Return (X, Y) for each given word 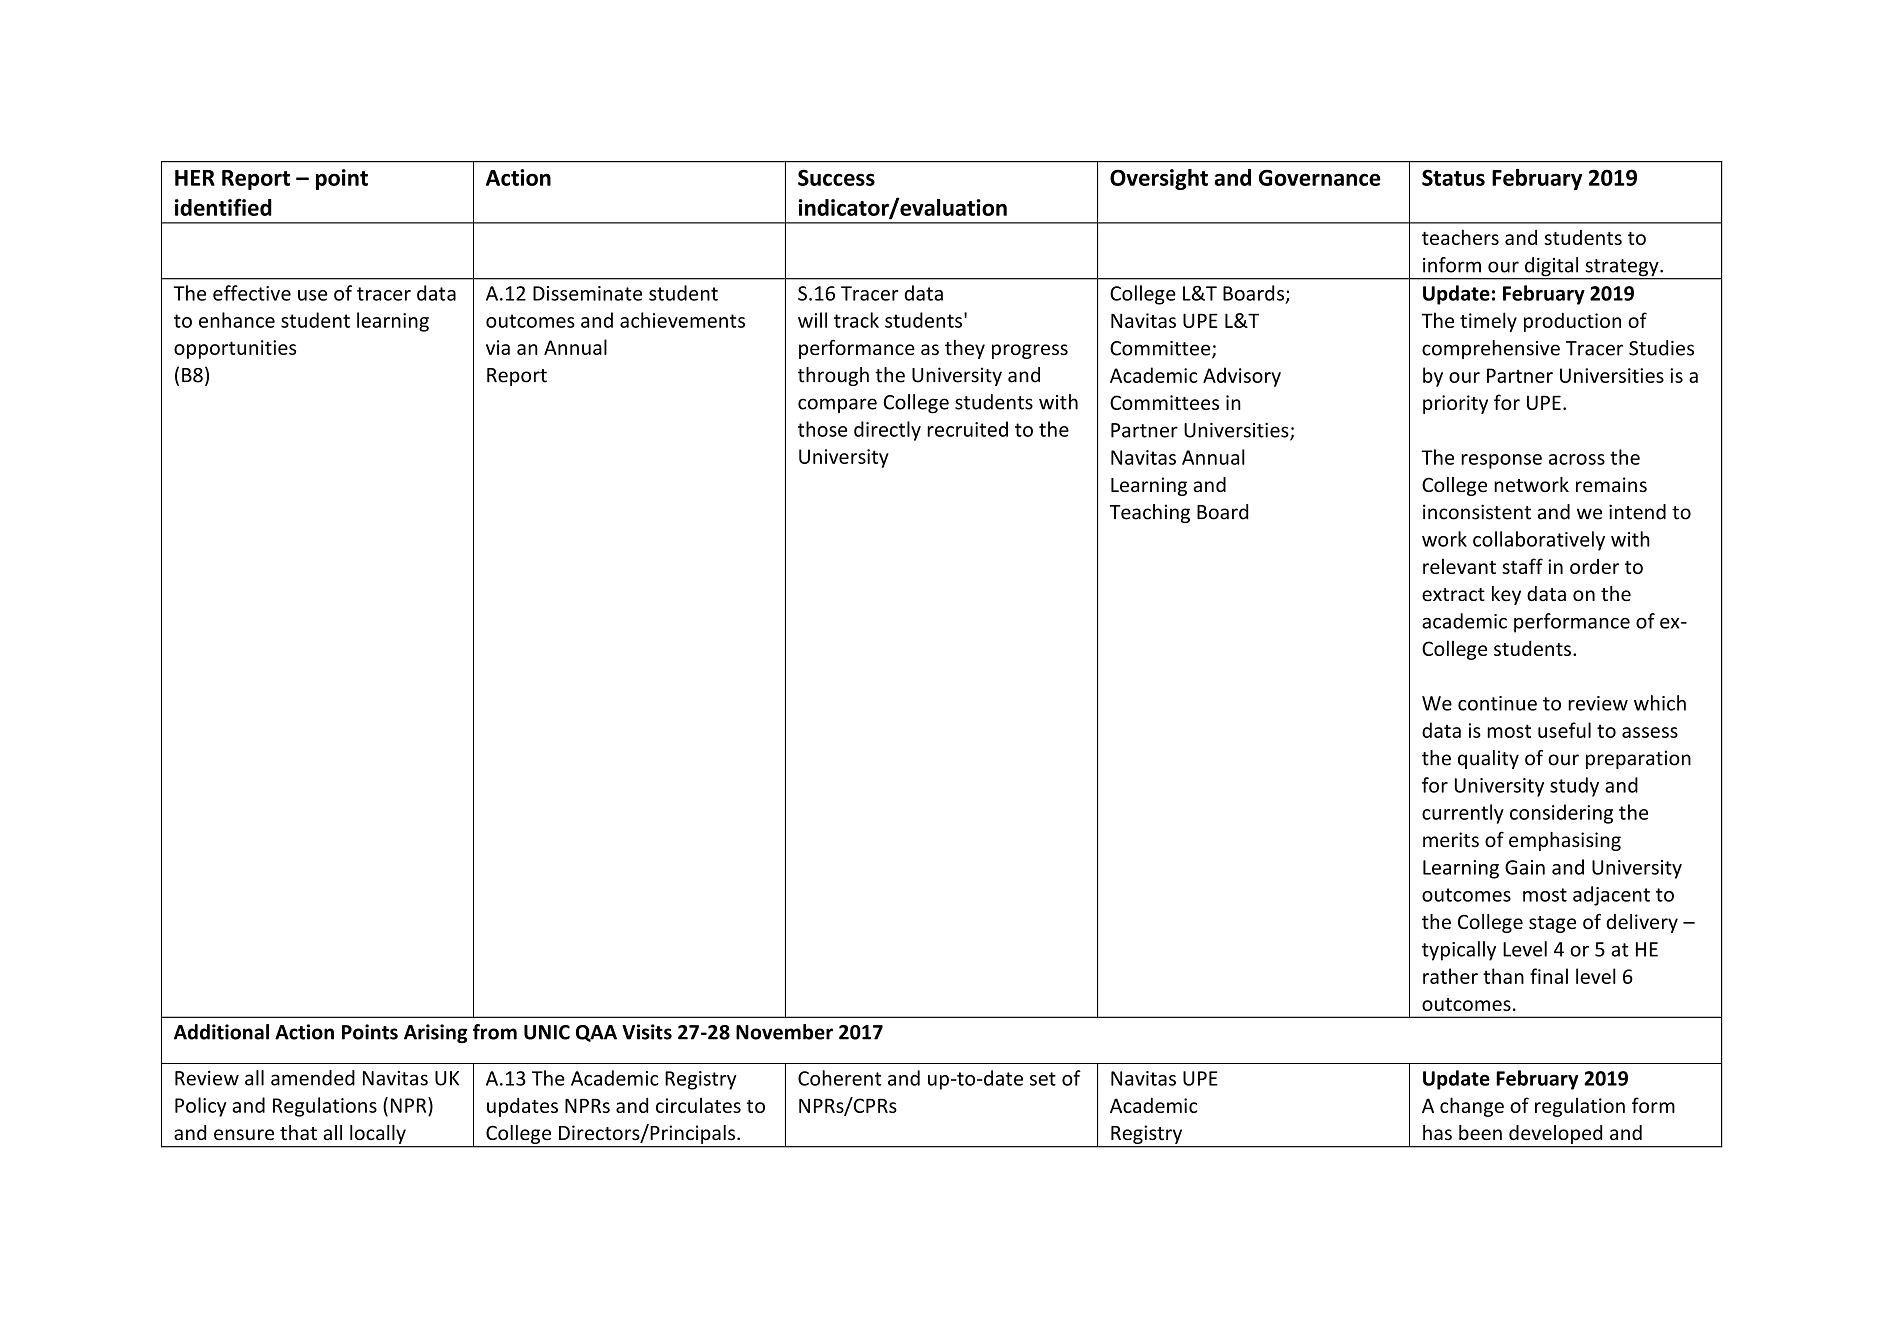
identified (223, 207)
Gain (1525, 867)
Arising (436, 1034)
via (498, 347)
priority (1455, 404)
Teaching (1150, 513)
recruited (967, 429)
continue (1497, 703)
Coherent (840, 1078)
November (784, 1032)
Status (1453, 177)
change (1472, 1107)
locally (378, 1134)
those (822, 429)
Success (836, 177)
